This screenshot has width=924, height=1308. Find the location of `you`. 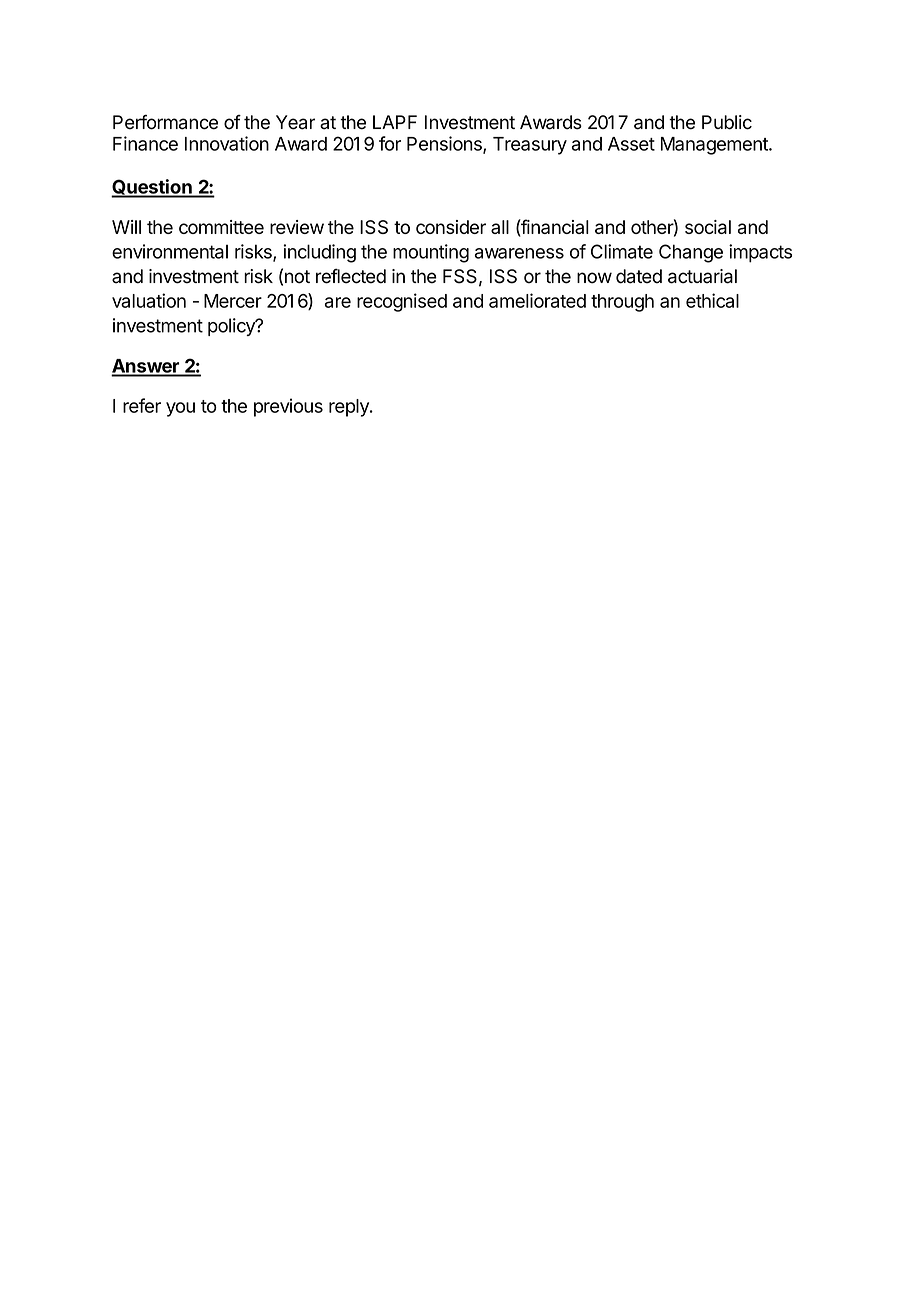

you is located at coordinates (180, 409).
